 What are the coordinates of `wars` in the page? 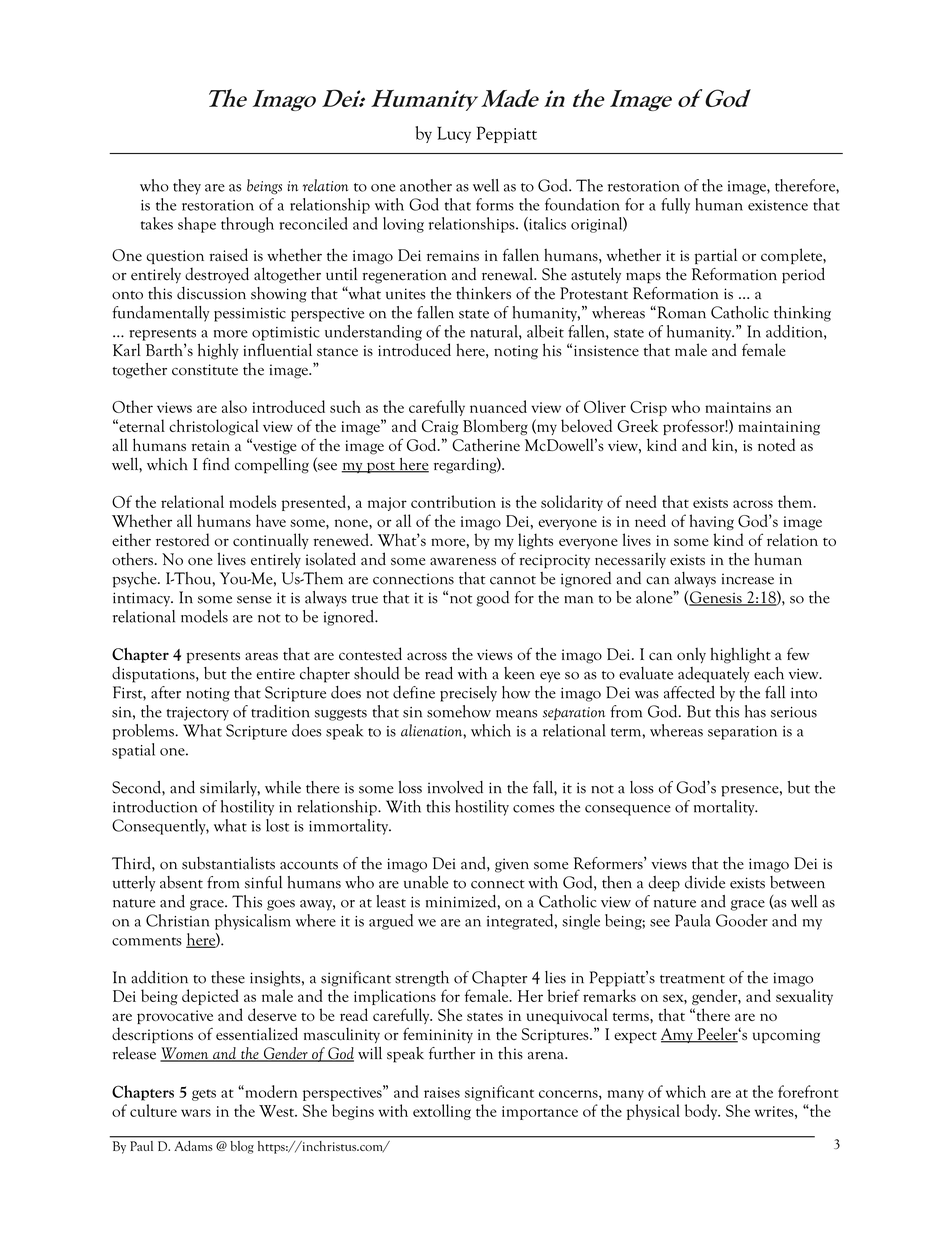 It's located at (196, 1113).
